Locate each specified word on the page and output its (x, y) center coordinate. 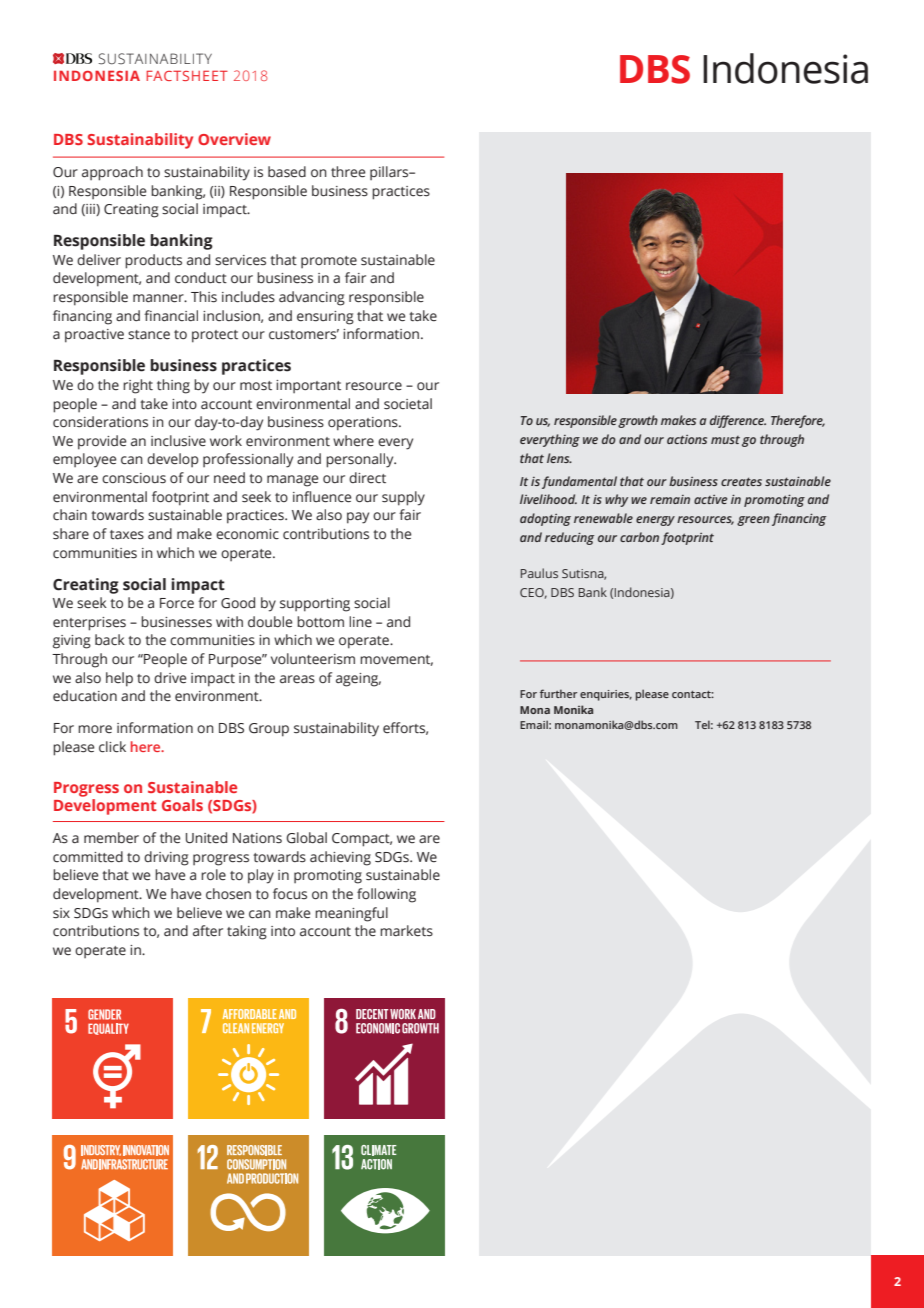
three (348, 172)
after (208, 931)
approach (112, 173)
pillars (390, 173)
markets (406, 931)
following (386, 895)
